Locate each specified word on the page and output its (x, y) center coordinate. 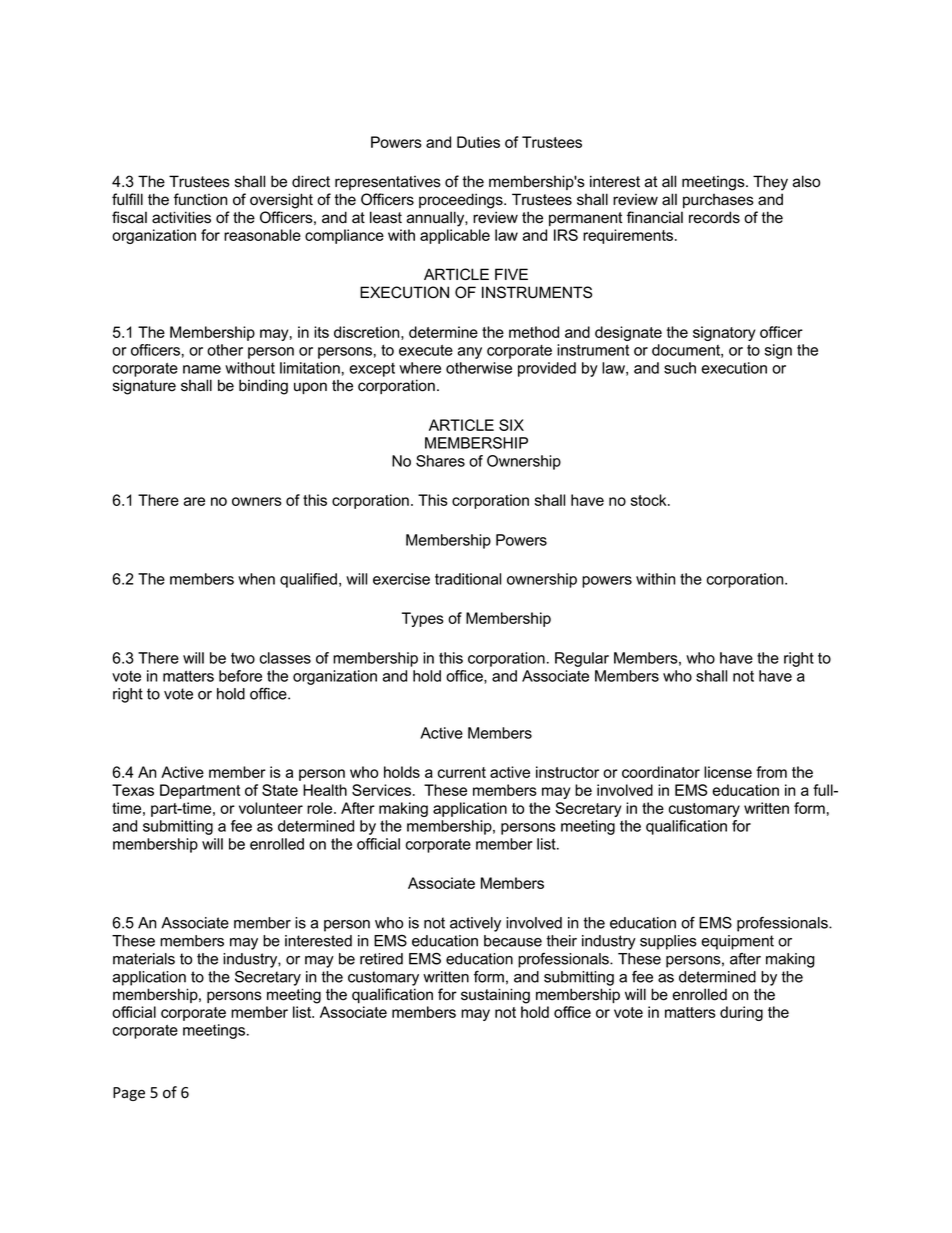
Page (129, 1094)
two (243, 658)
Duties (478, 142)
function (200, 199)
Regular (582, 659)
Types (423, 619)
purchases (718, 201)
